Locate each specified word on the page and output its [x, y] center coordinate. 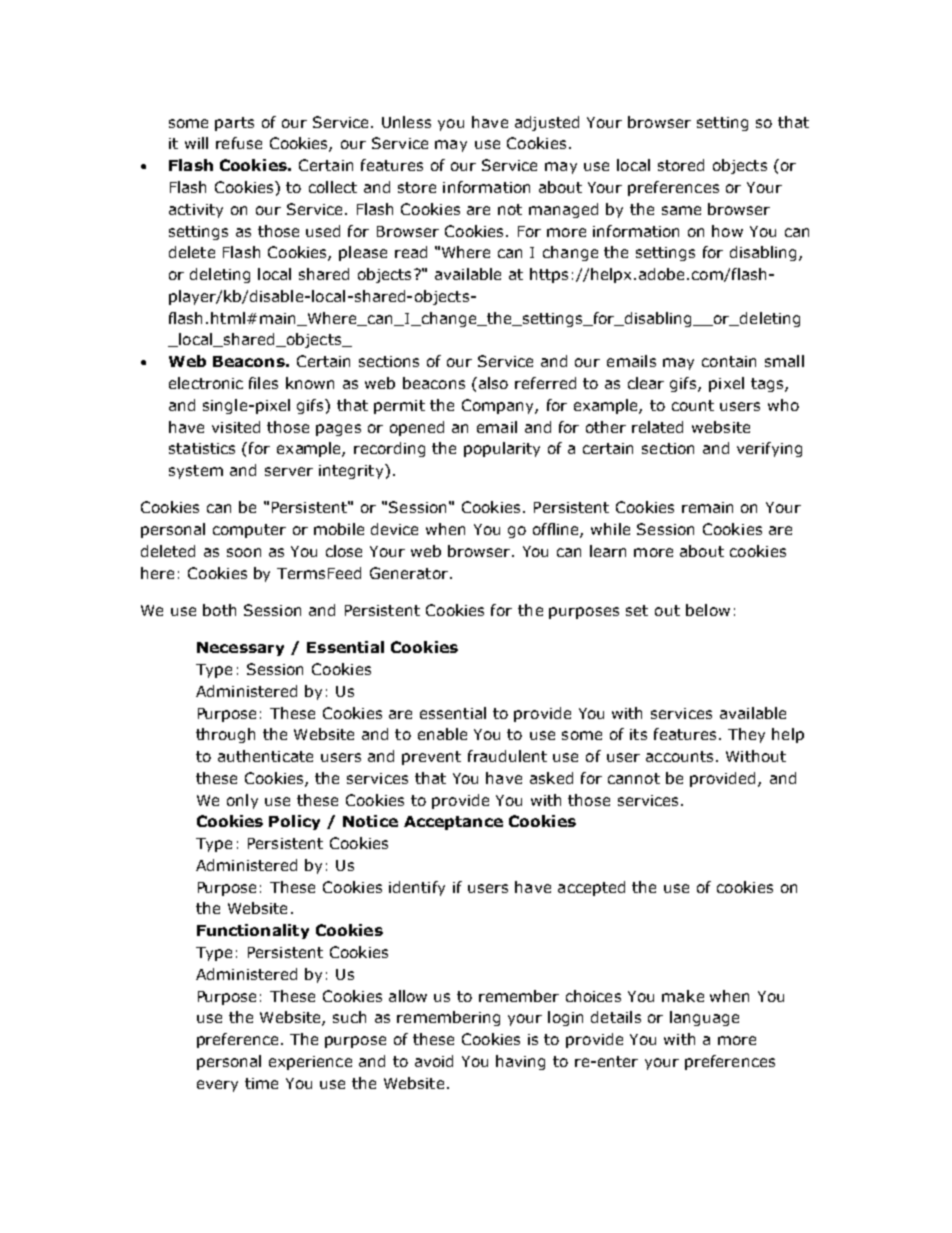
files [263, 383]
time [261, 1083]
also [492, 383]
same [681, 210]
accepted [591, 888]
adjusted [547, 123]
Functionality [253, 931]
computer [249, 531]
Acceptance [453, 823]
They [746, 735]
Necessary [240, 649]
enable [442, 734]
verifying [769, 449]
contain [729, 361]
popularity [502, 449]
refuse [239, 143]
